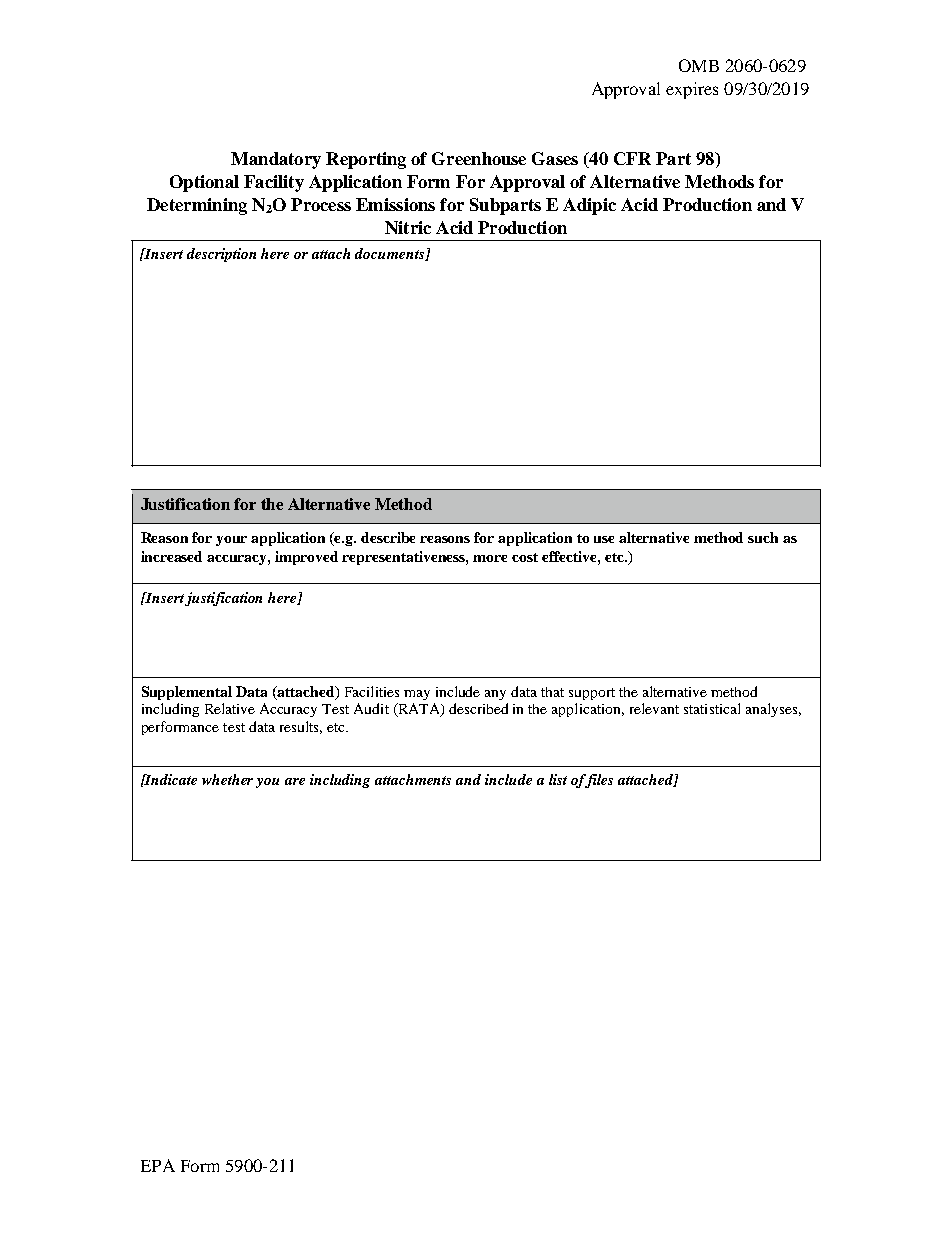  Describe the element at coordinates (712, 708) in the image. I see `statistical` at that location.
